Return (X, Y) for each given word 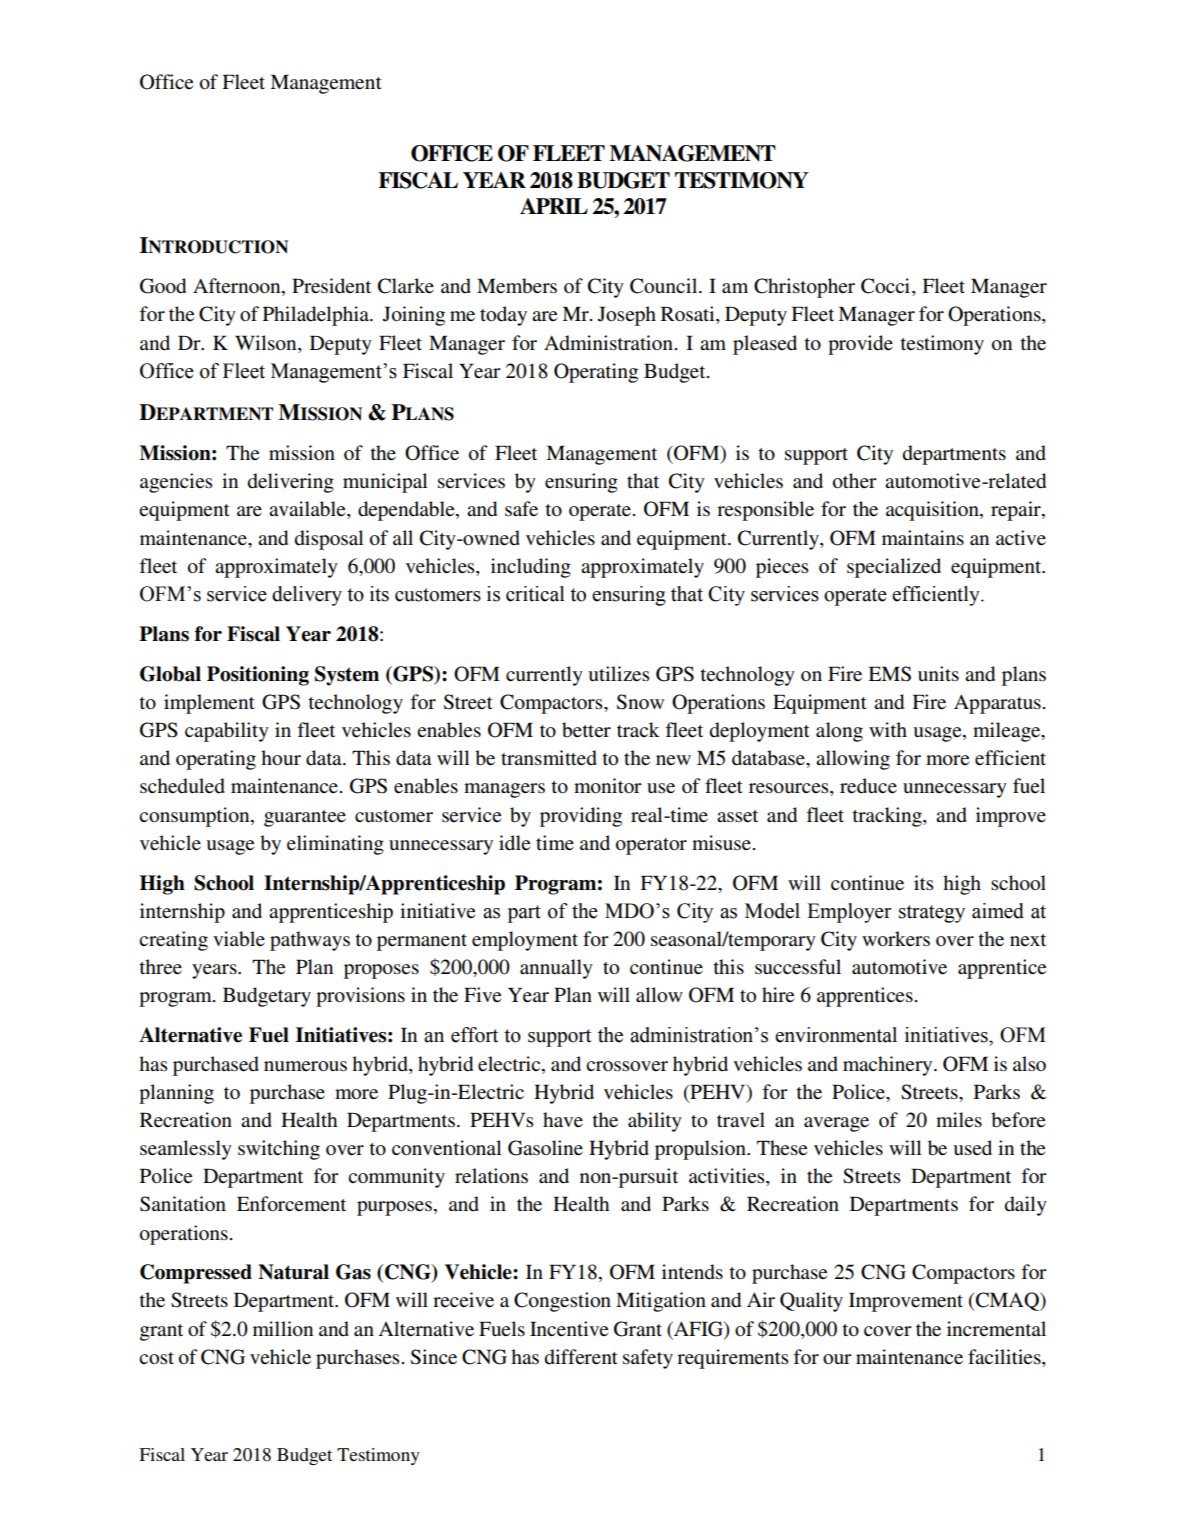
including (531, 568)
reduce (868, 786)
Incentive (569, 1329)
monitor (608, 786)
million (283, 1329)
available (308, 510)
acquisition (933, 511)
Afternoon (238, 287)
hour (281, 757)
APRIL (554, 206)
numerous (305, 1066)
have (563, 1119)
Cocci (887, 287)
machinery (889, 1066)
